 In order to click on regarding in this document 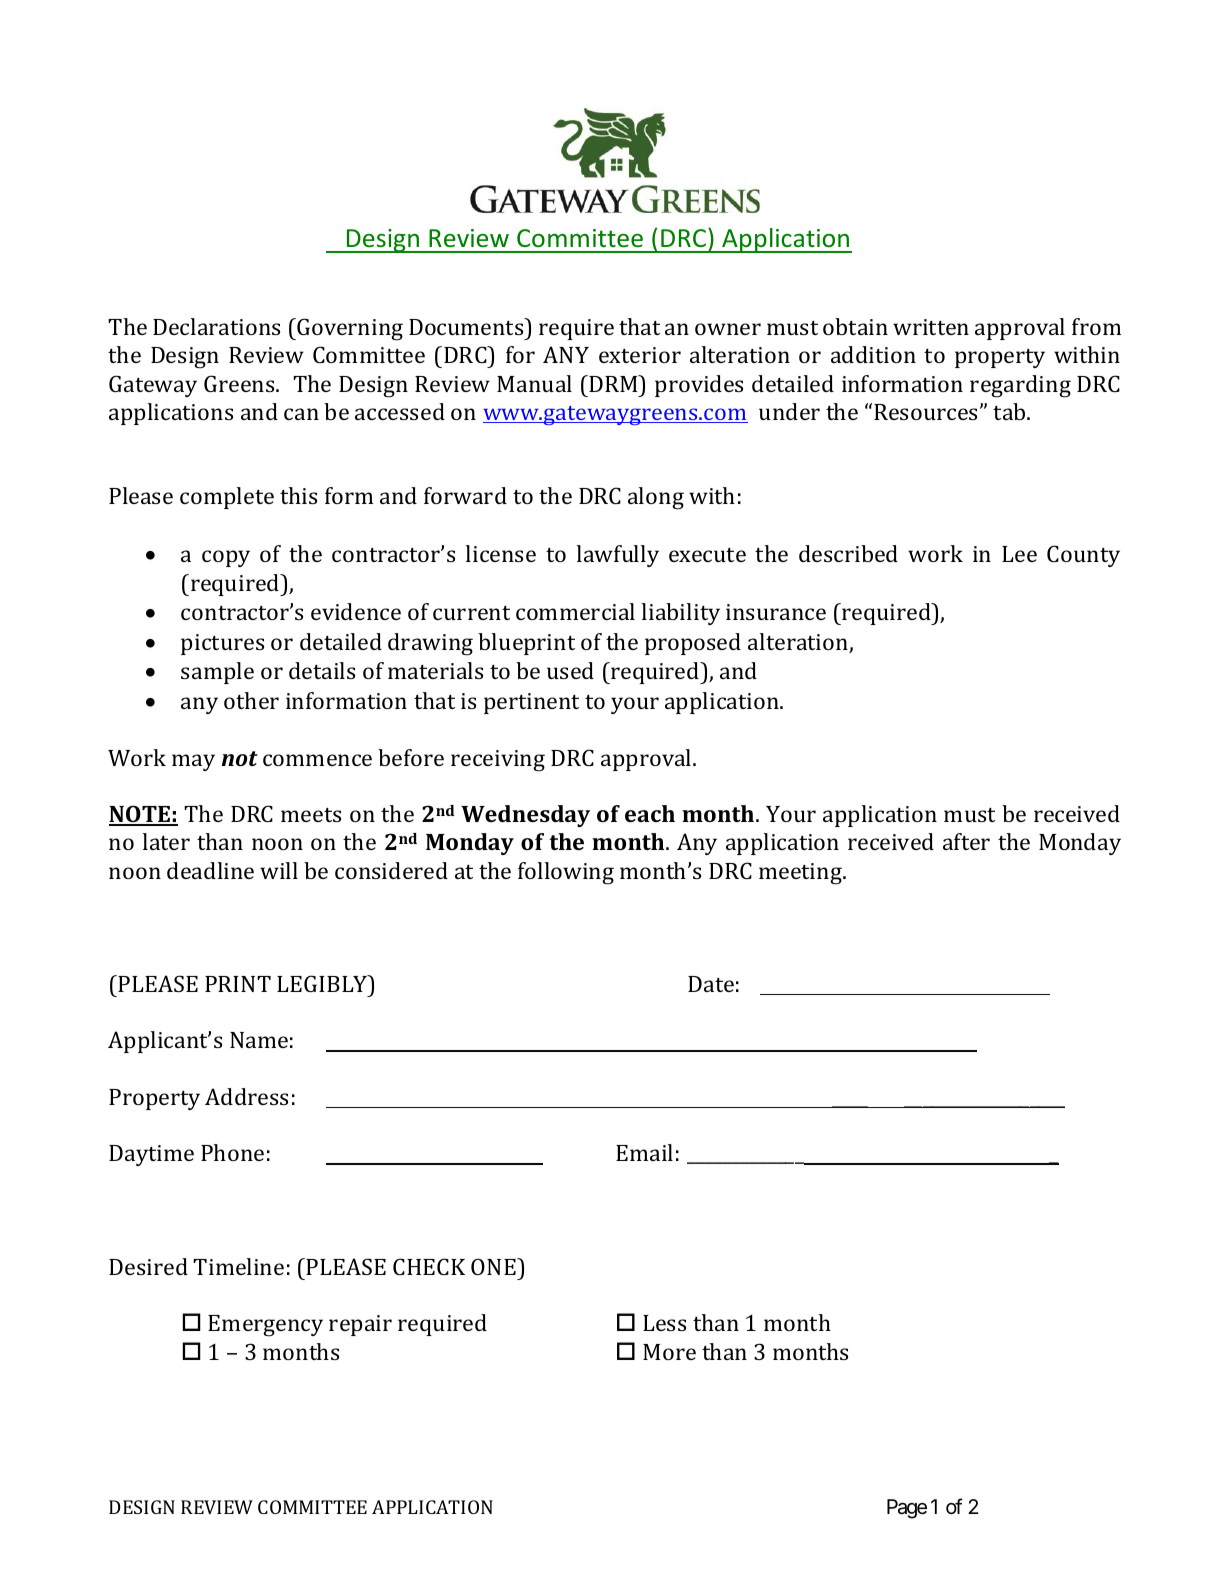, I will do `click(1020, 386)`.
